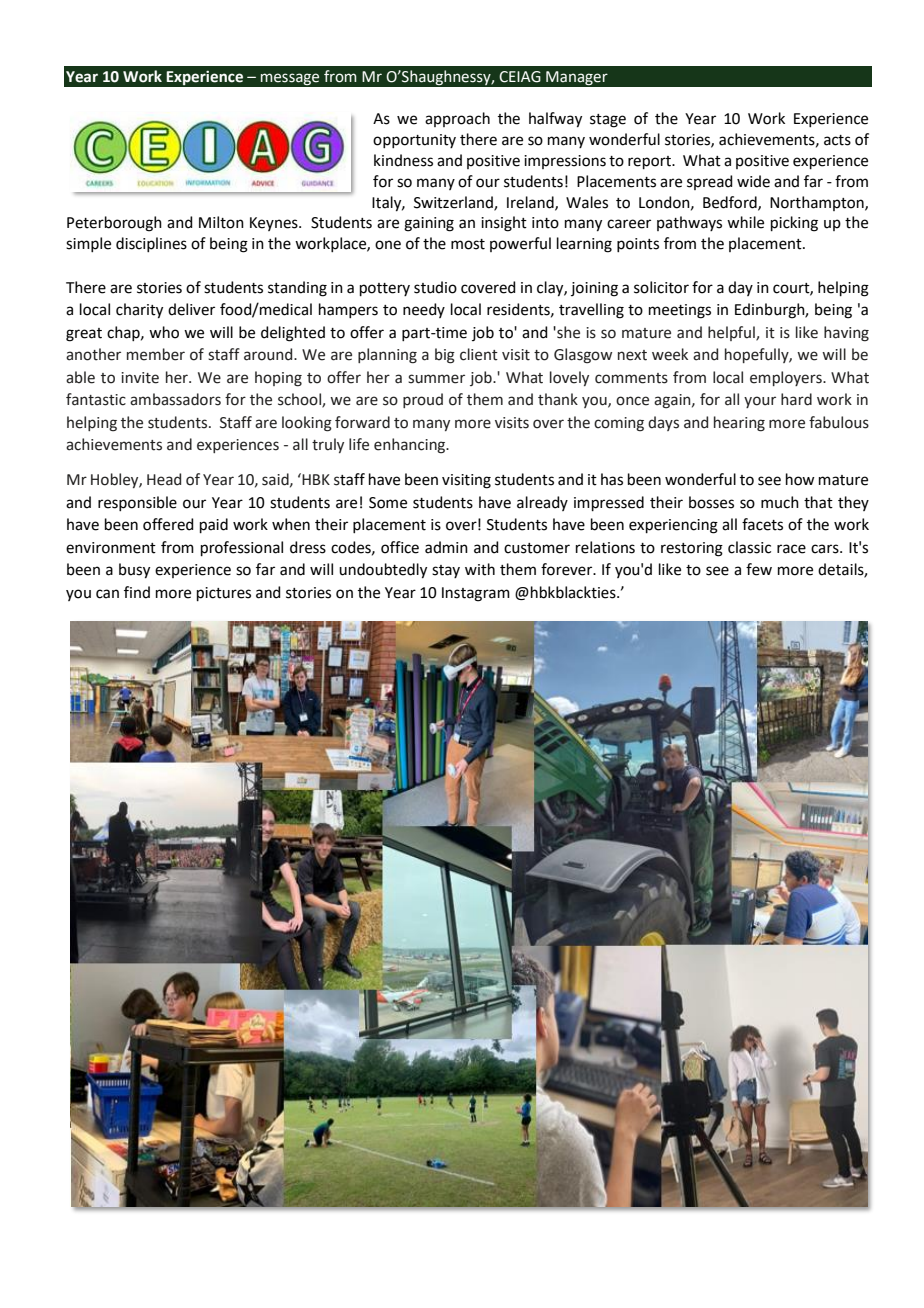 Image resolution: width=924 pixels, height=1308 pixels. What do you see at coordinates (221, 222) in the screenshot?
I see `Milton` at bounding box center [221, 222].
